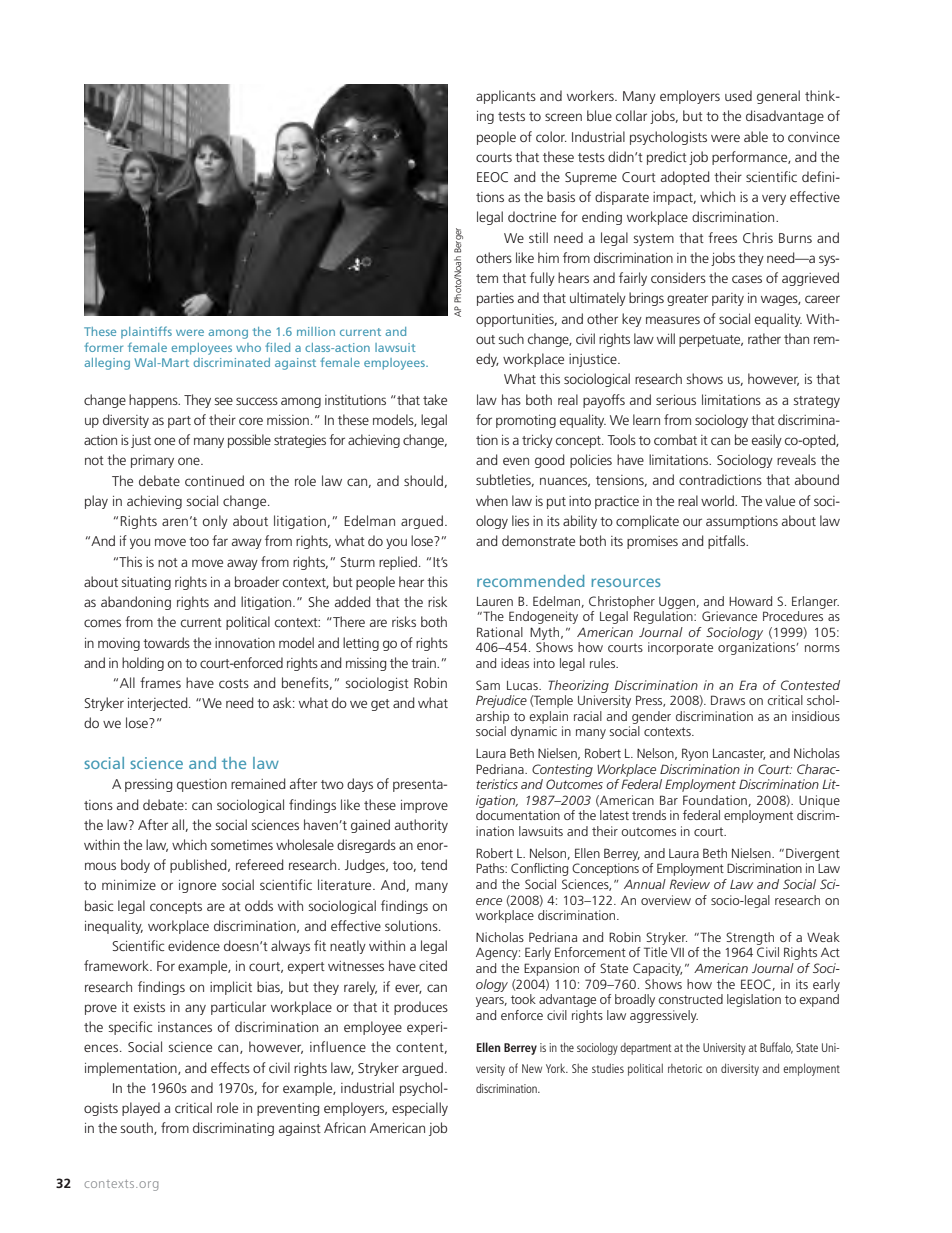  Describe the element at coordinates (435, 399) in the image. I see `take` at that location.
